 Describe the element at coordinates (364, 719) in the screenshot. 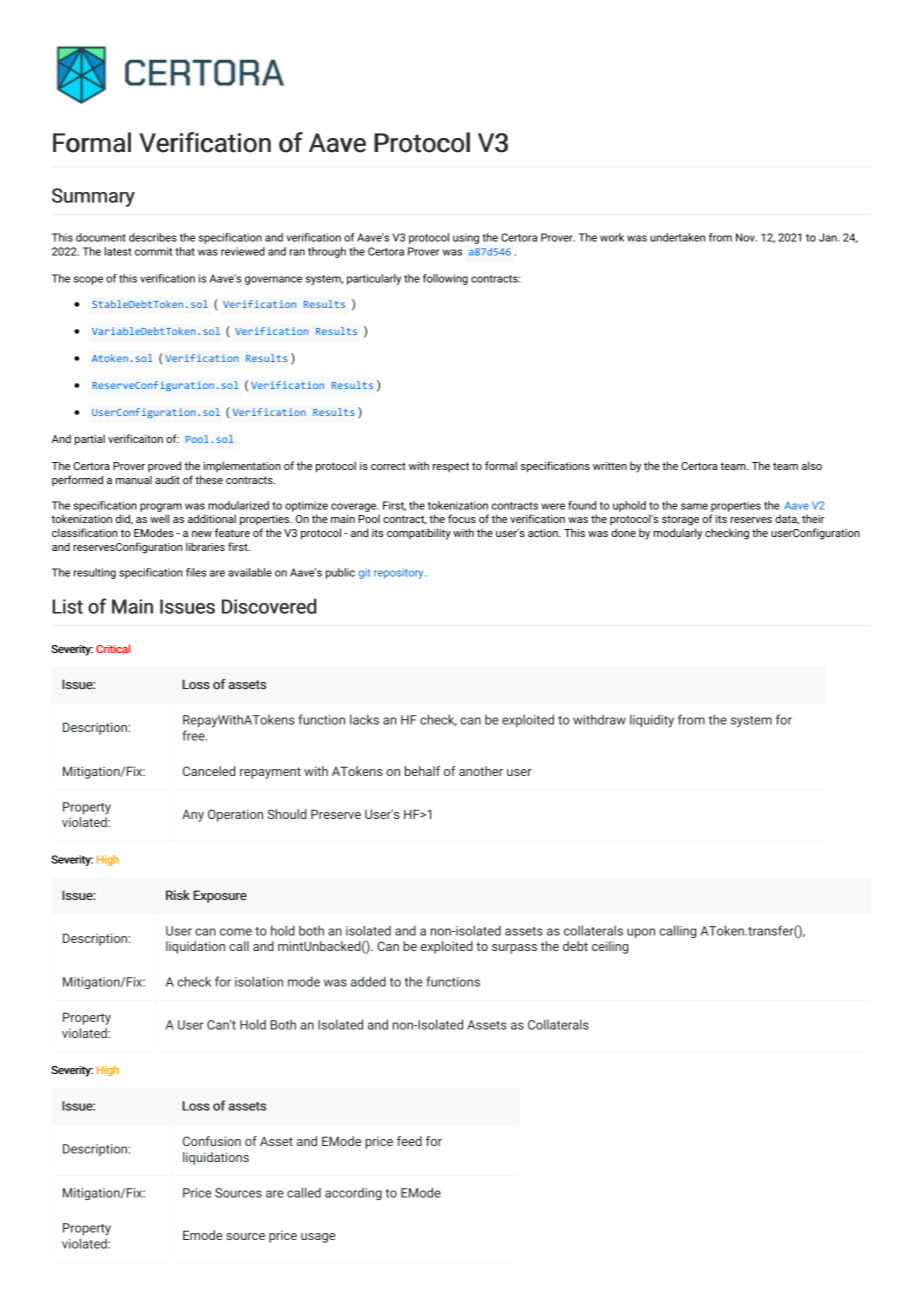

I see `lacks` at that location.
